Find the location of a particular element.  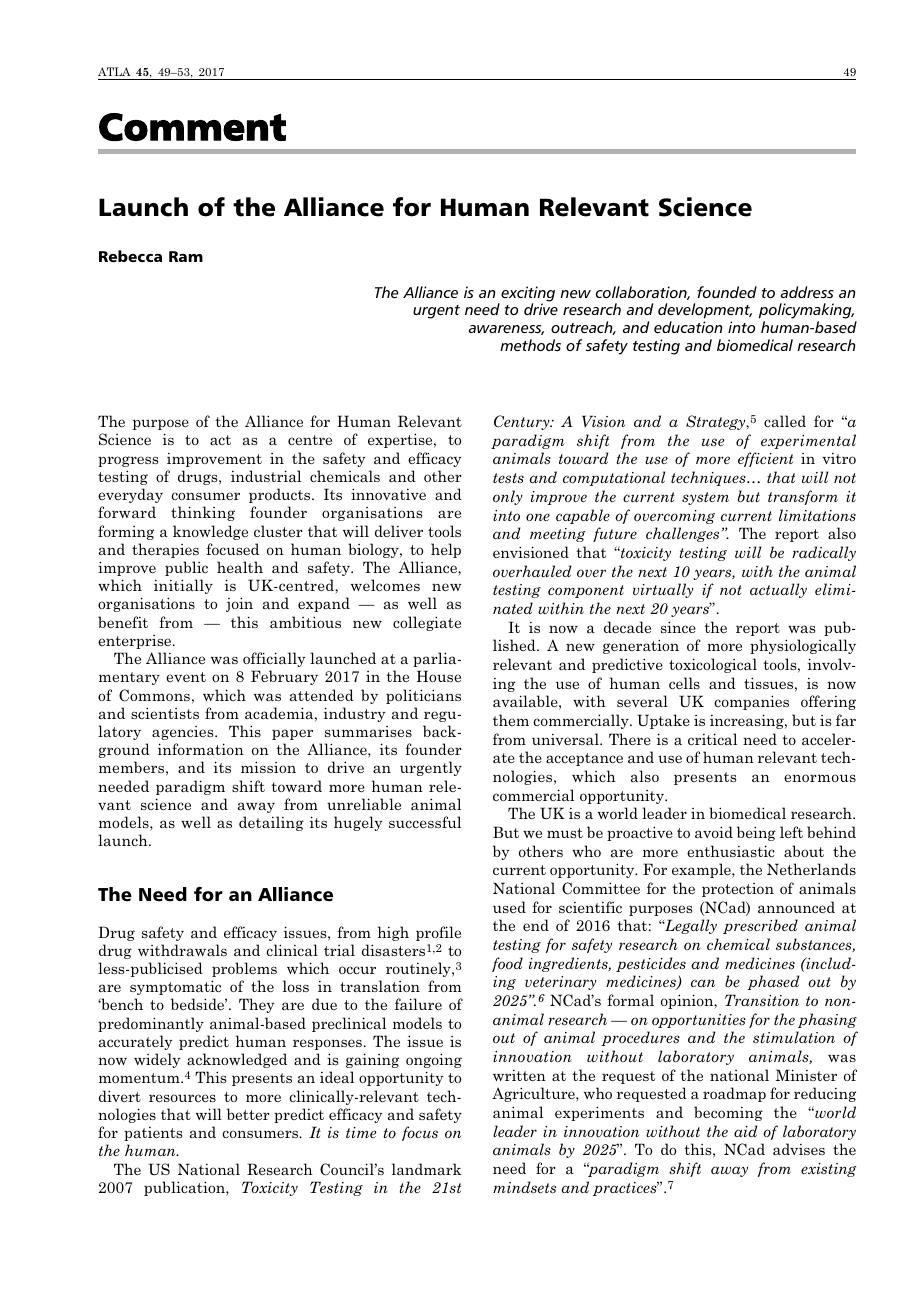

aid is located at coordinates (746, 1131).
